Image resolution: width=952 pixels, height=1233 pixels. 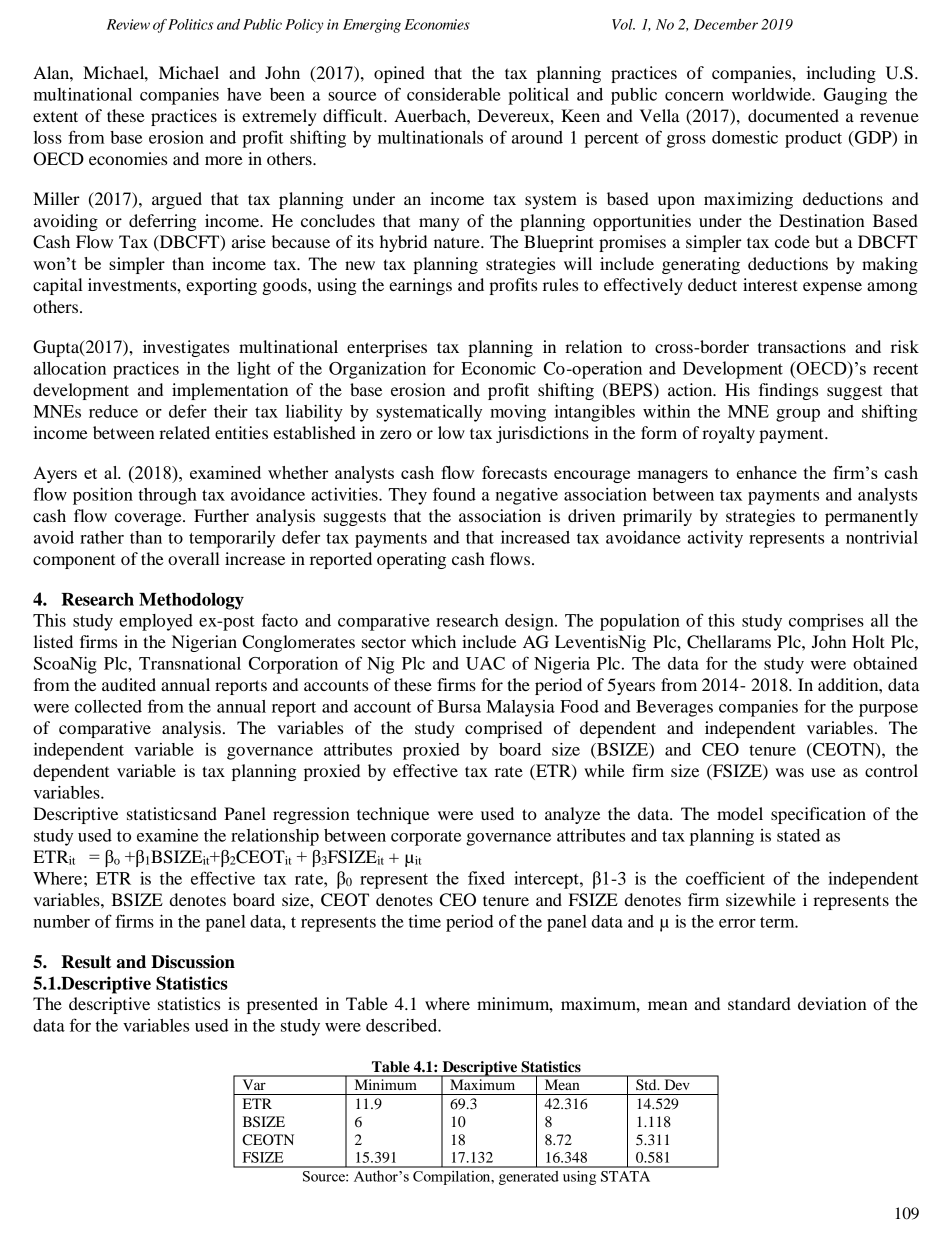 I want to click on including, so click(x=841, y=74).
